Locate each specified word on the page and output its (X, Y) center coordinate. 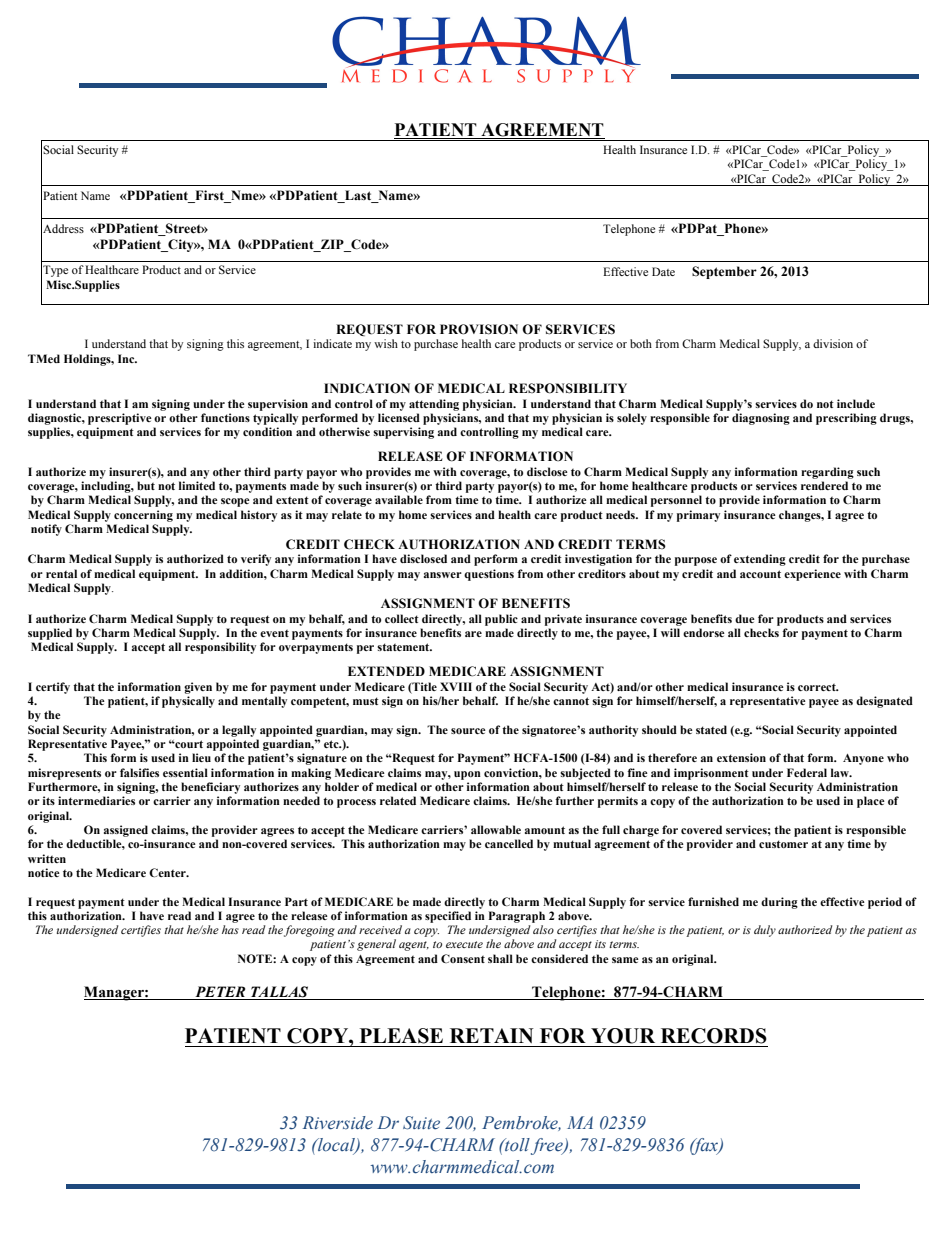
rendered (824, 485)
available (399, 499)
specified (448, 917)
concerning (143, 516)
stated (711, 729)
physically (188, 702)
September (724, 272)
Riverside (338, 1123)
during (779, 903)
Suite (421, 1123)
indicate (332, 343)
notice (44, 872)
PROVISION (479, 329)
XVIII (456, 686)
